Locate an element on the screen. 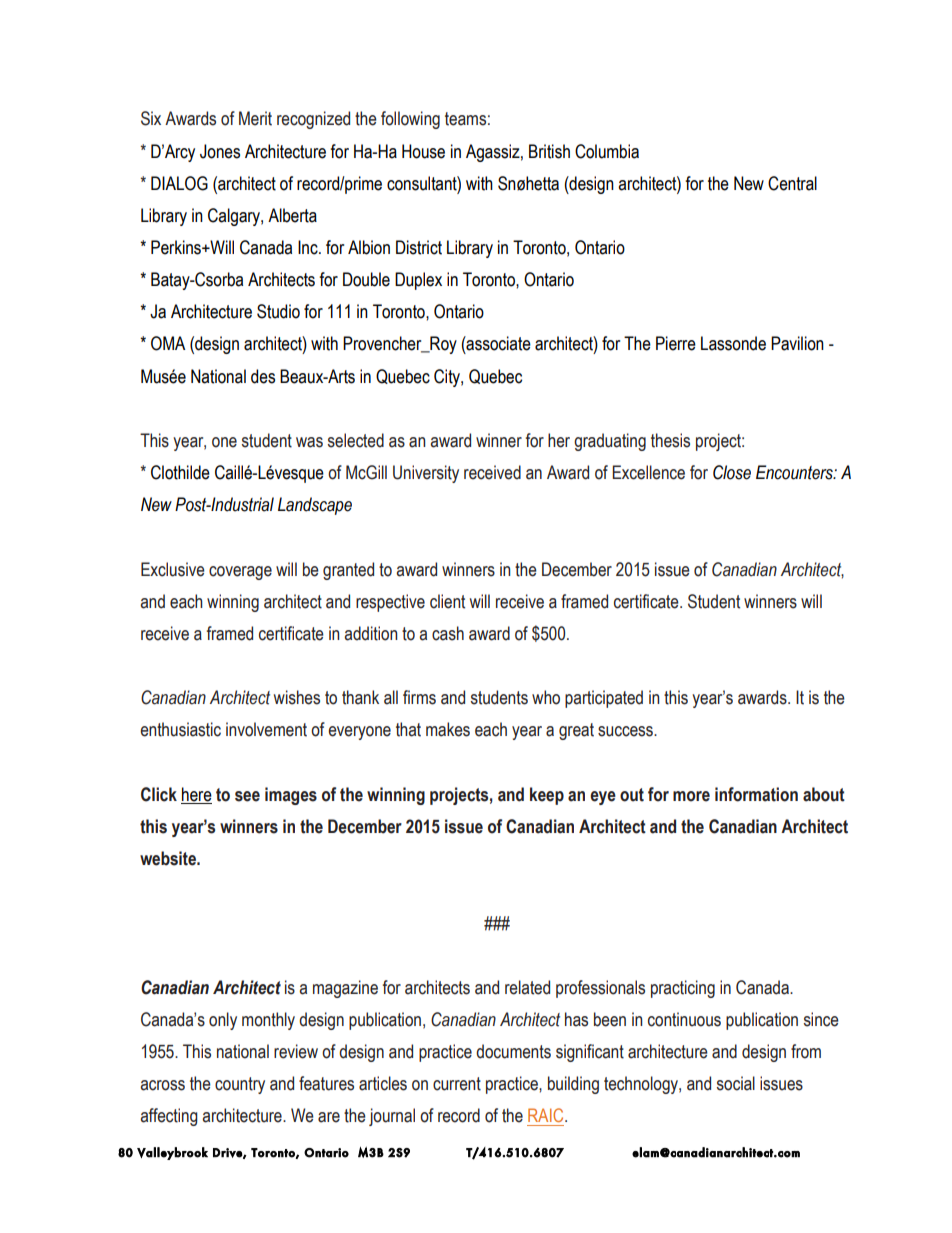 This screenshot has height=1233, width=952. keep is located at coordinates (547, 796).
